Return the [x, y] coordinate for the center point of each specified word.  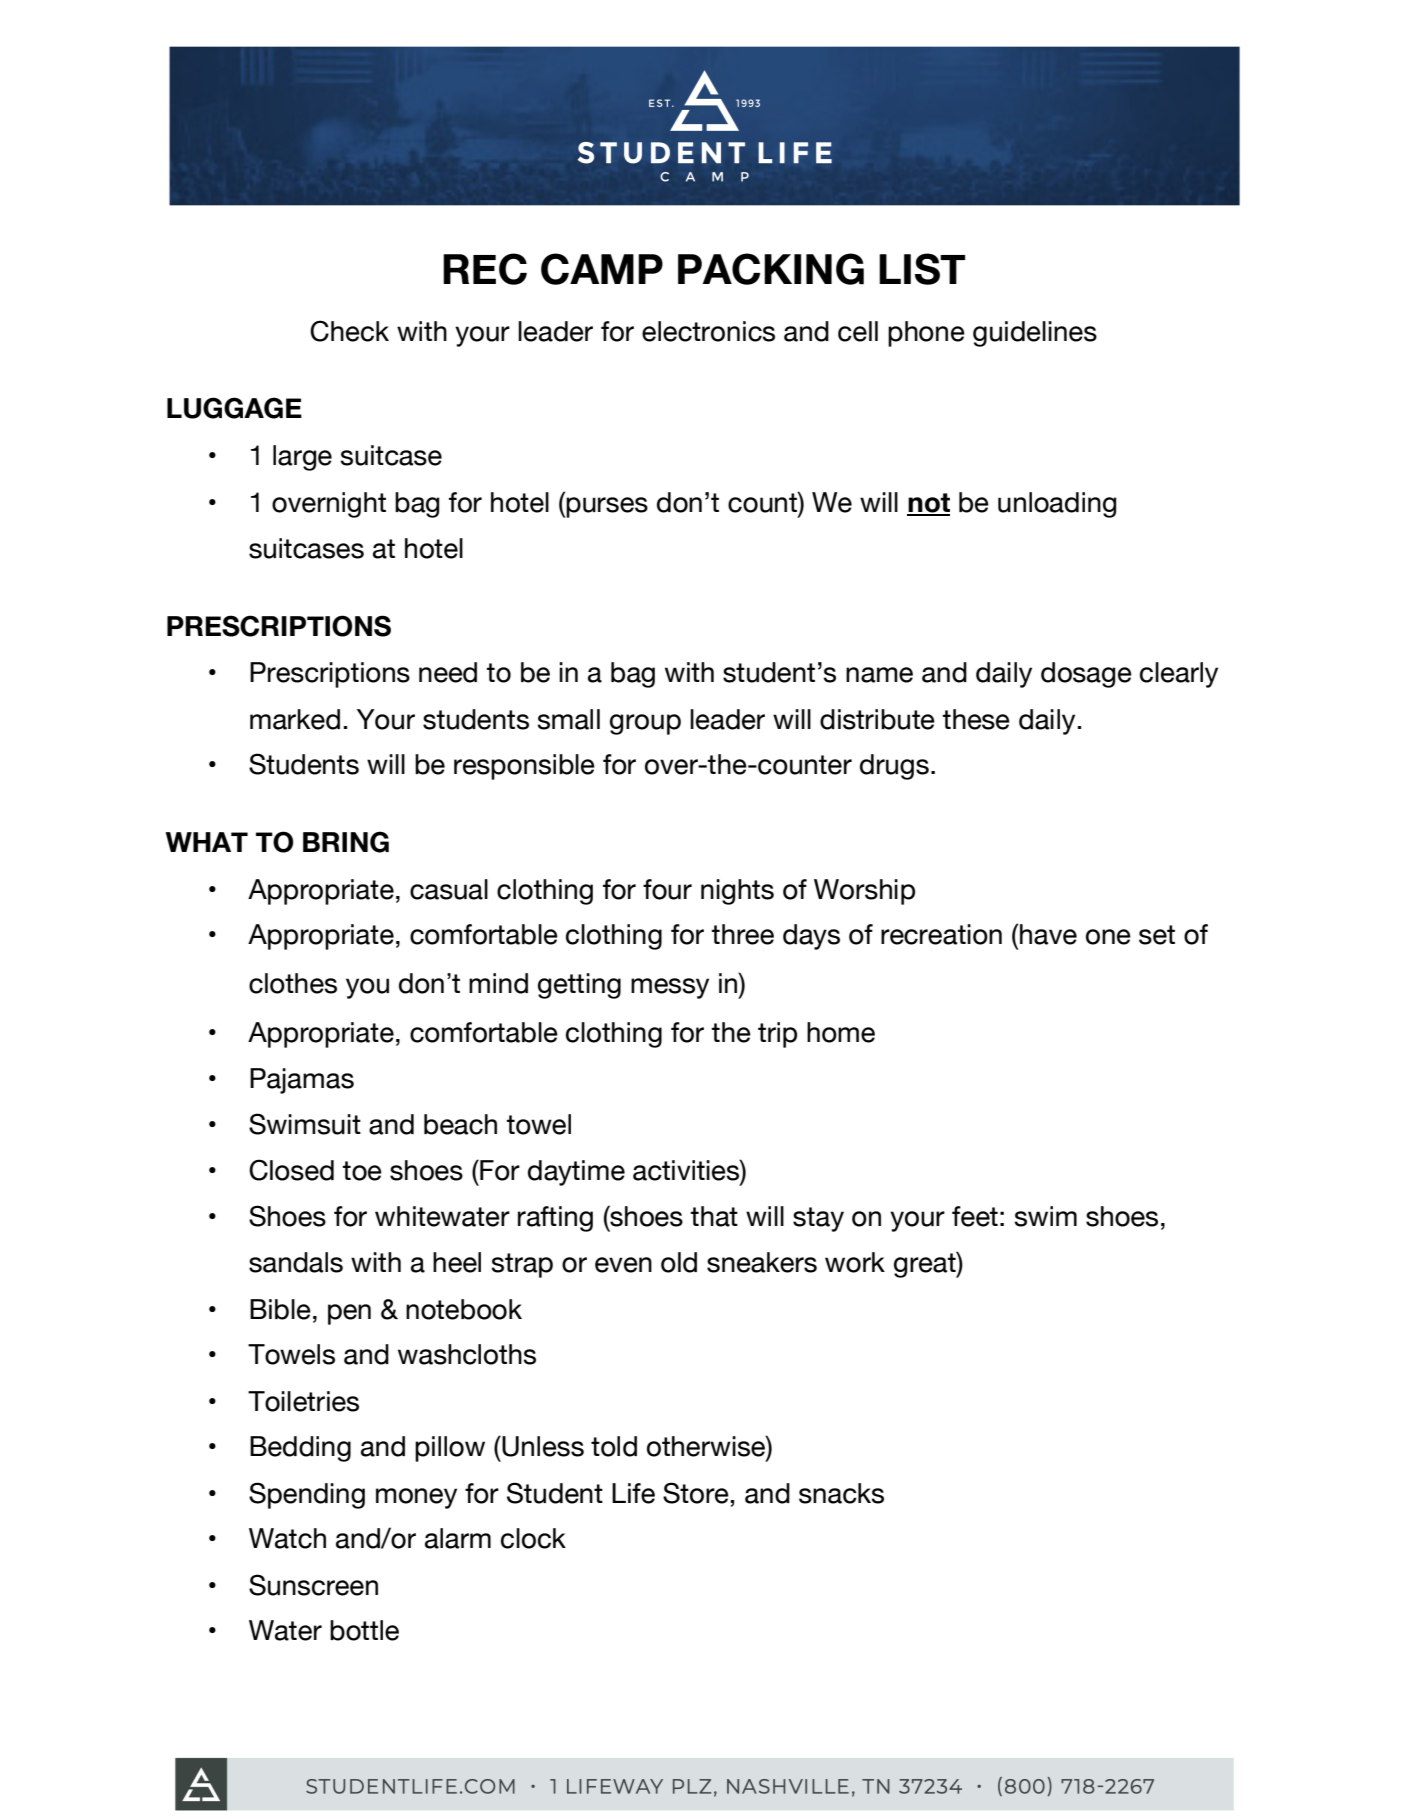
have [1048, 934]
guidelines [1035, 334]
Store [696, 1493]
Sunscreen [313, 1585]
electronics [708, 331]
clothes [293, 983]
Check [349, 331]
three [742, 934]
